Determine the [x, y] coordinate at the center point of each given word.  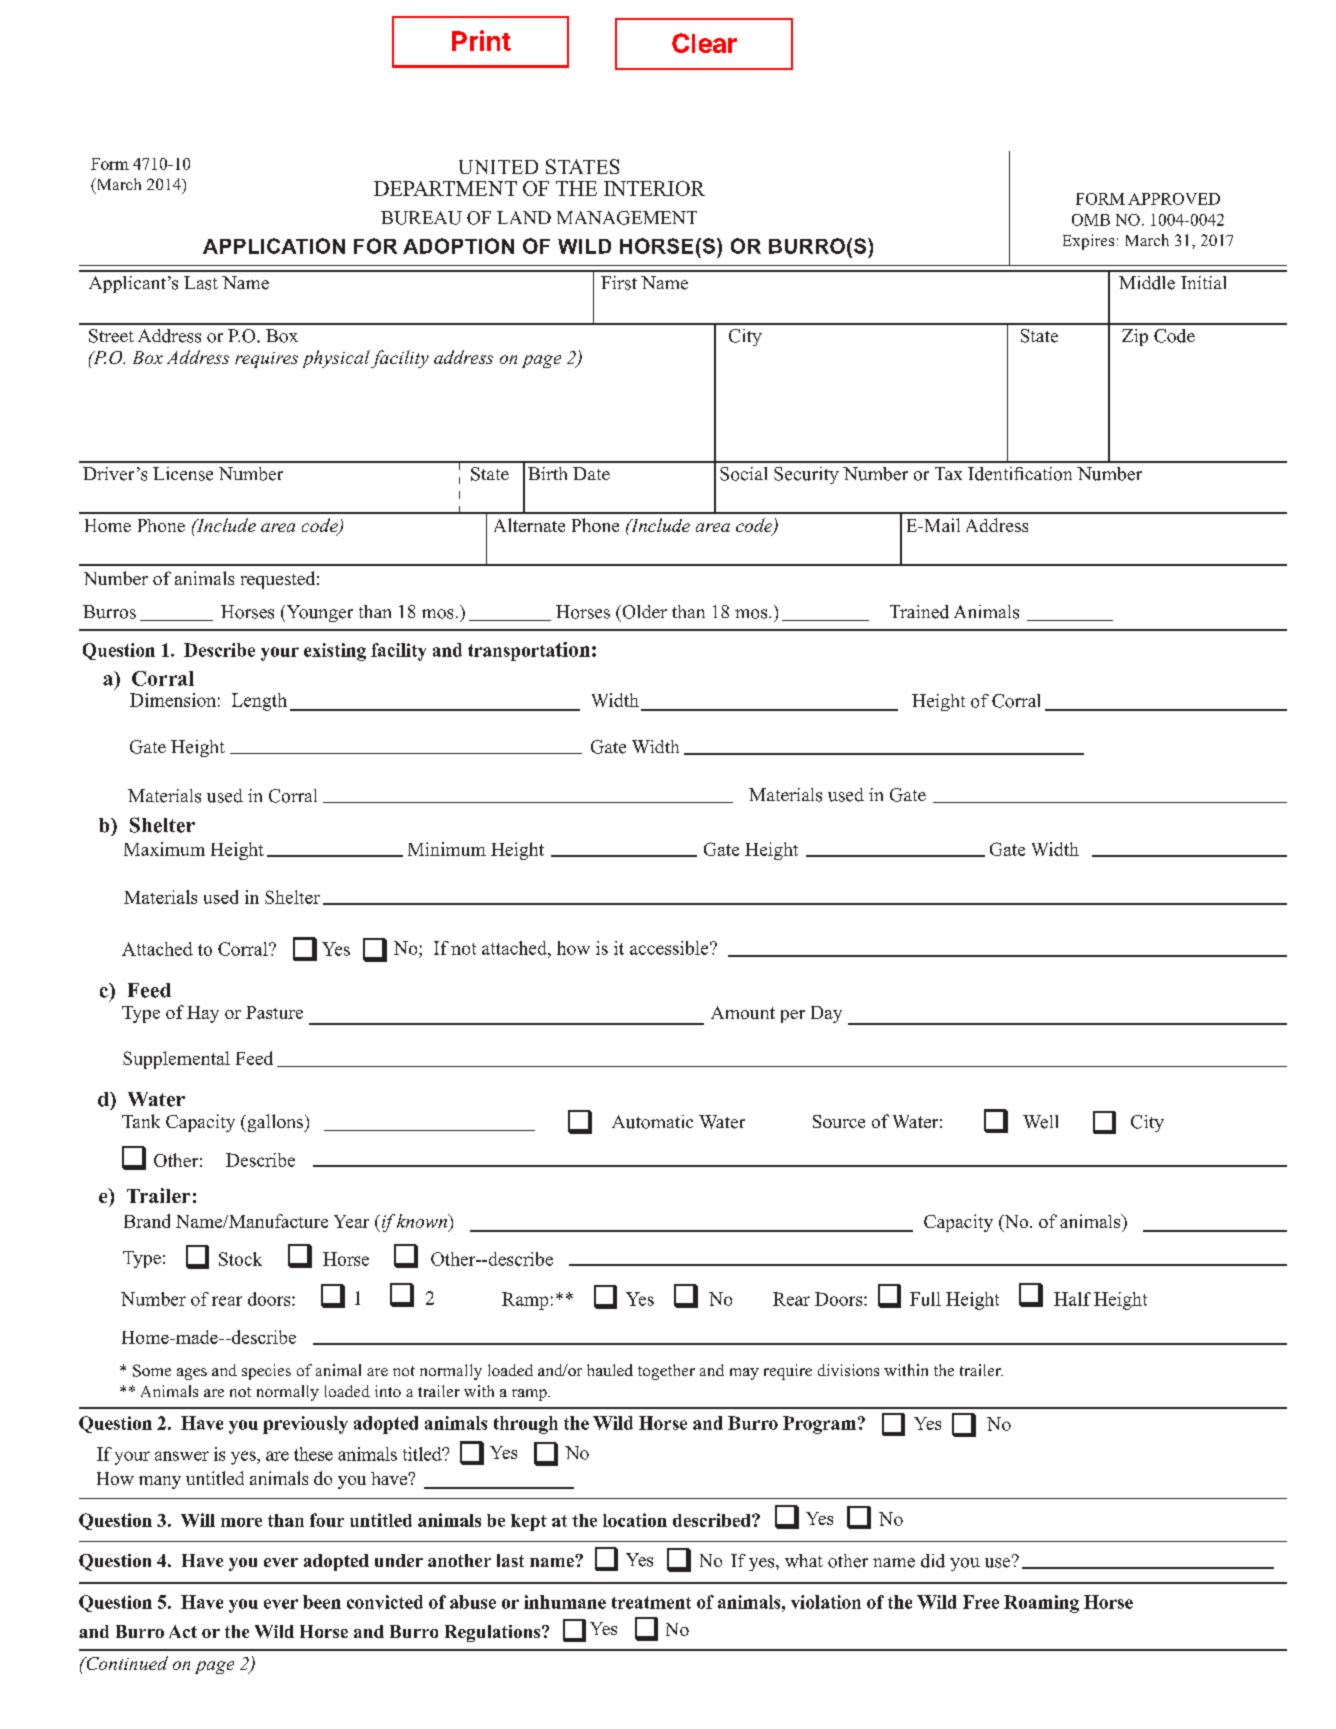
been [322, 1602]
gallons [275, 1123]
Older [643, 612]
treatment [651, 1602]
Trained [919, 612]
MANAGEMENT [627, 218]
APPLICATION [274, 246]
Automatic [652, 1122]
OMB [1091, 220]
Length [259, 702]
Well [1040, 1122]
